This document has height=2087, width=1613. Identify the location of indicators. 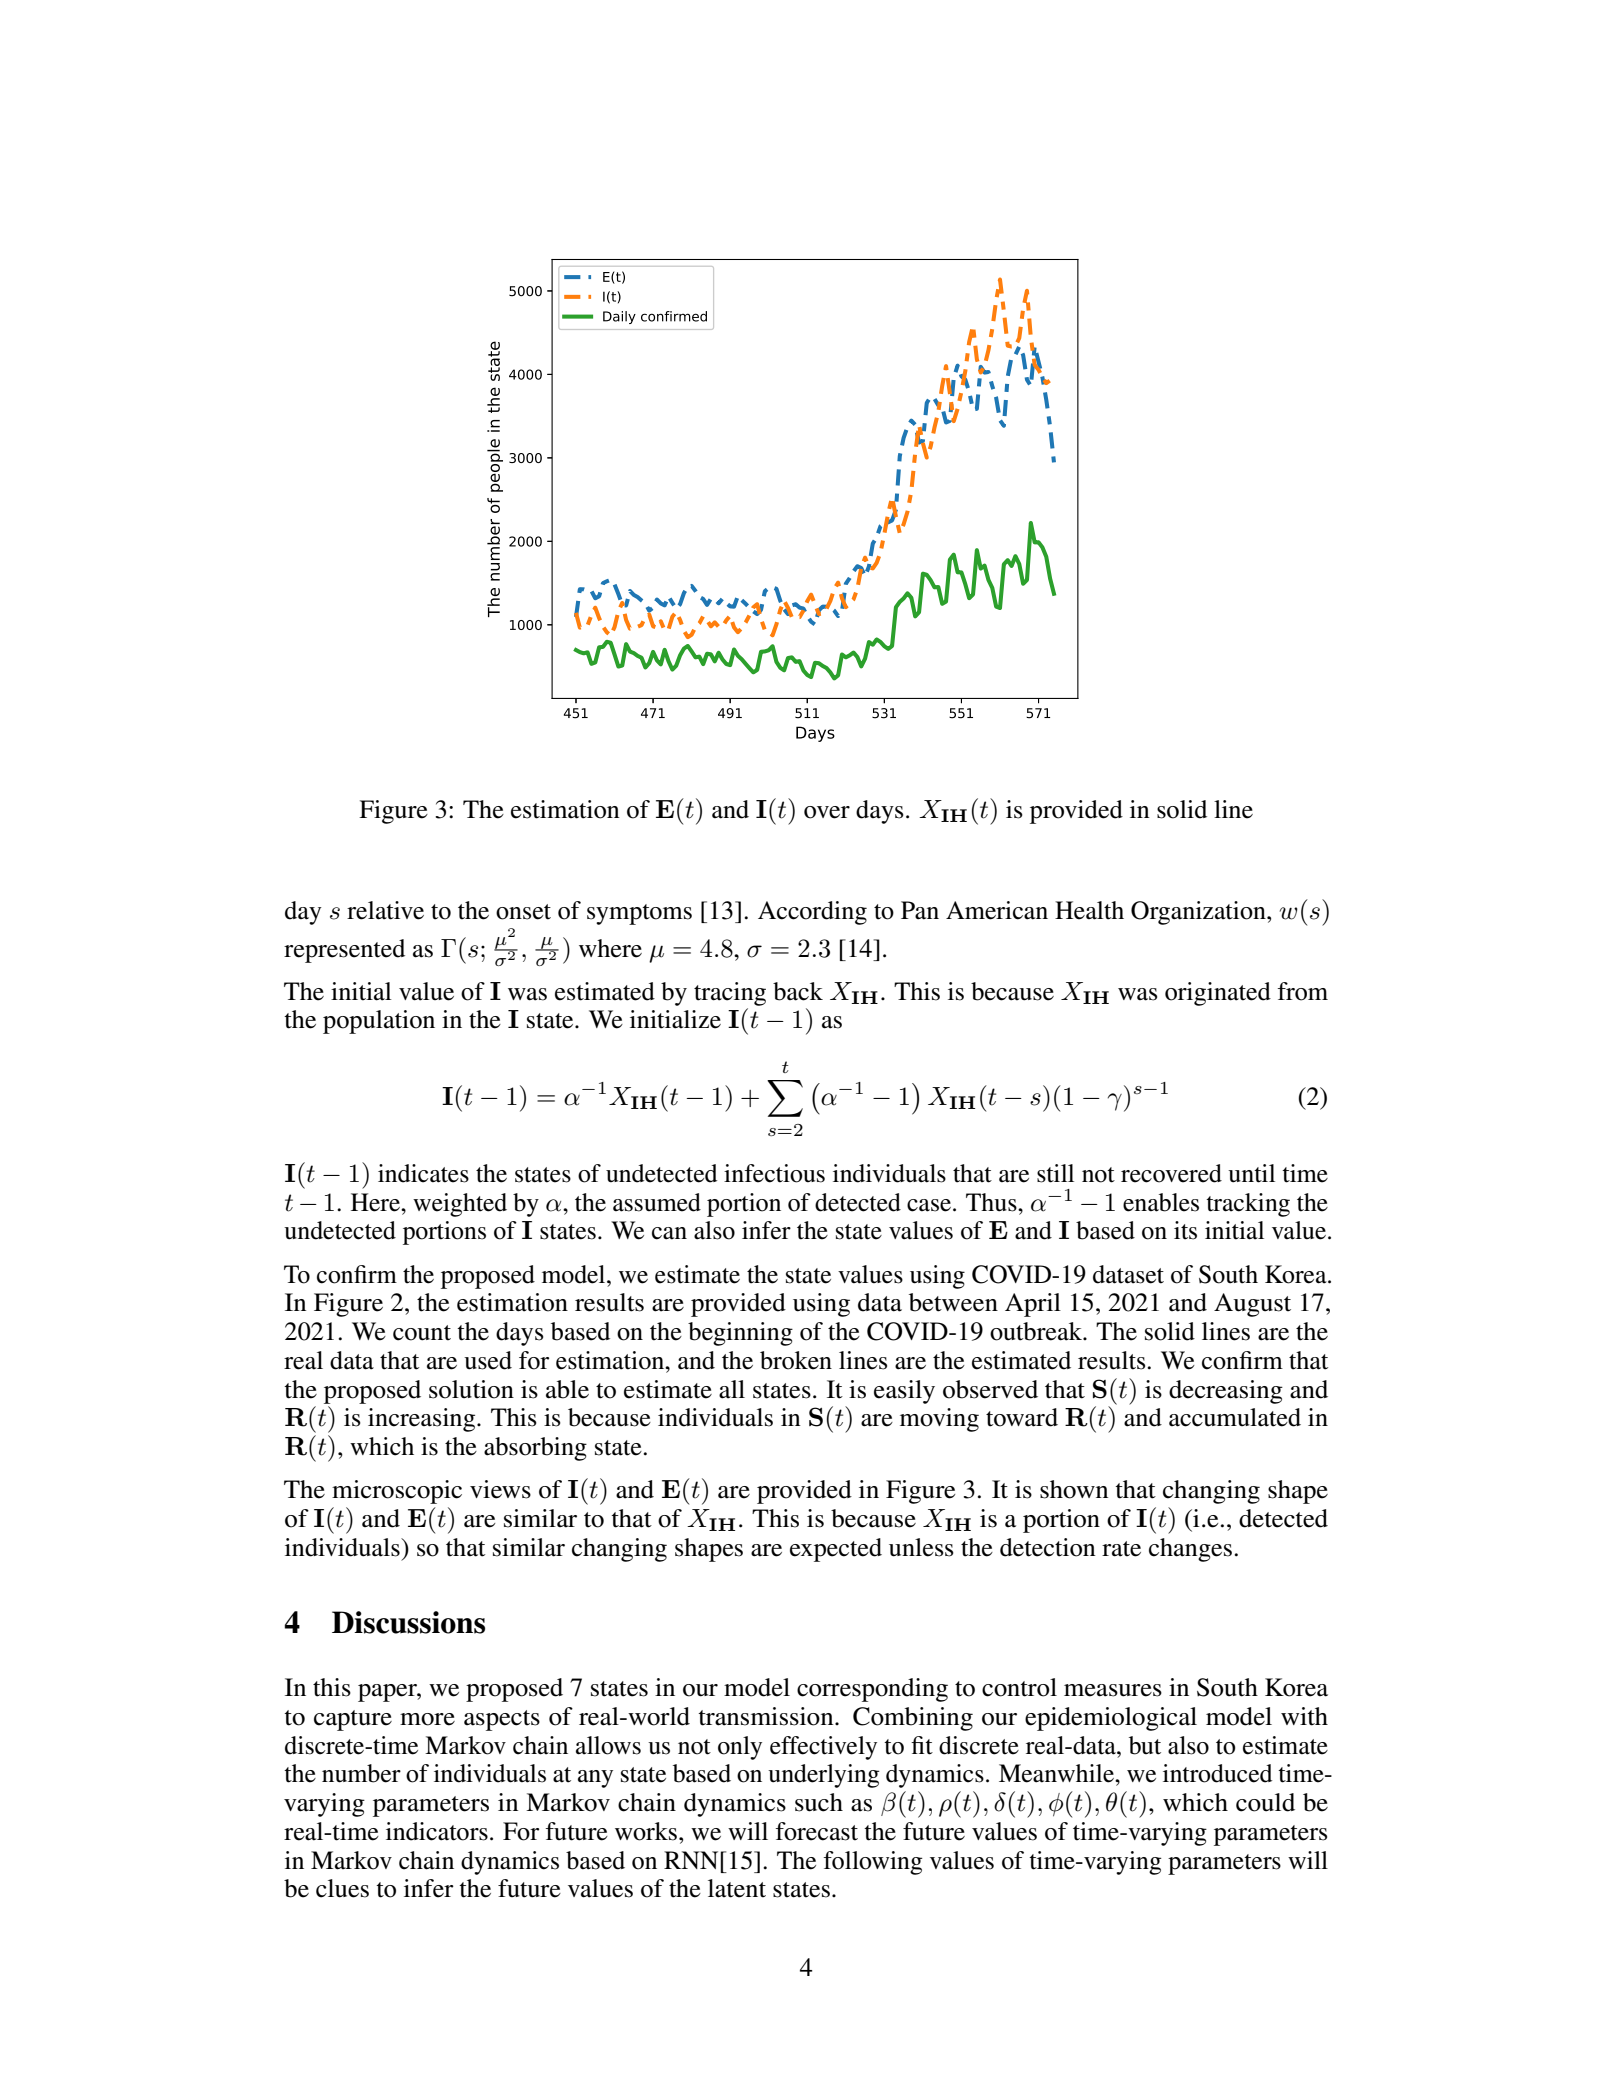
(437, 1831).
